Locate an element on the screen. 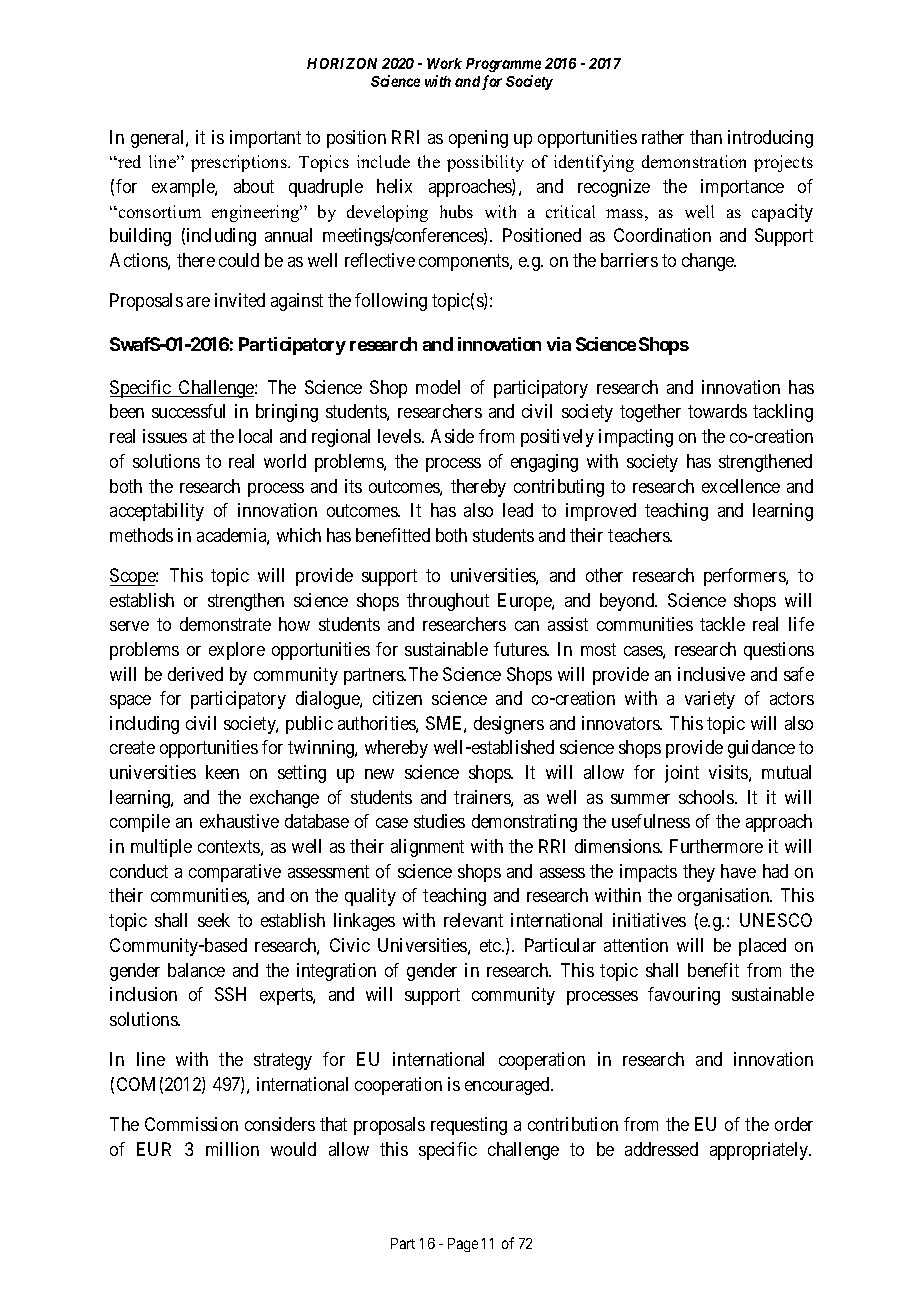 This screenshot has width=924, height=1308. million is located at coordinates (232, 1149).
